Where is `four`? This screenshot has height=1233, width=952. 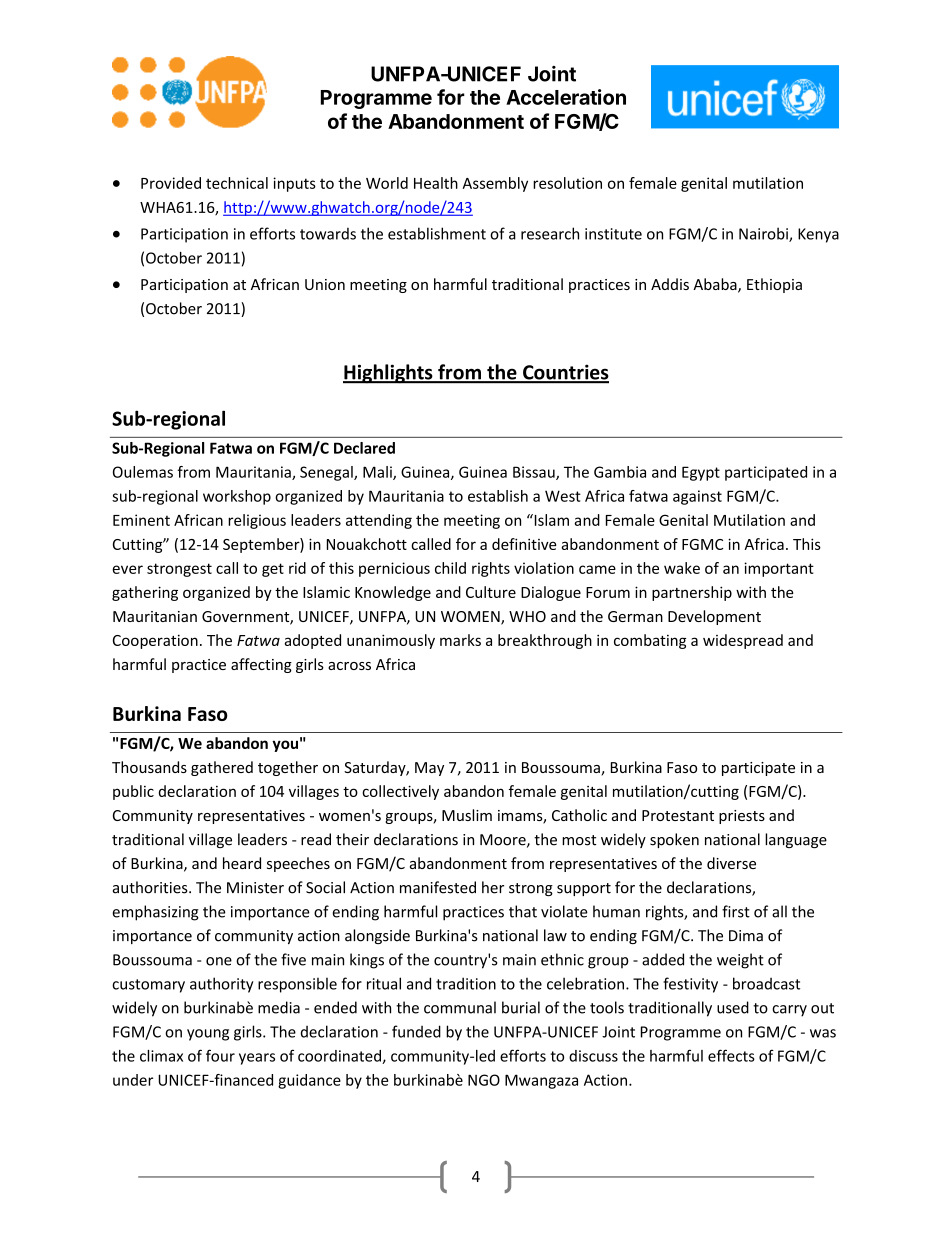 four is located at coordinates (220, 1055).
